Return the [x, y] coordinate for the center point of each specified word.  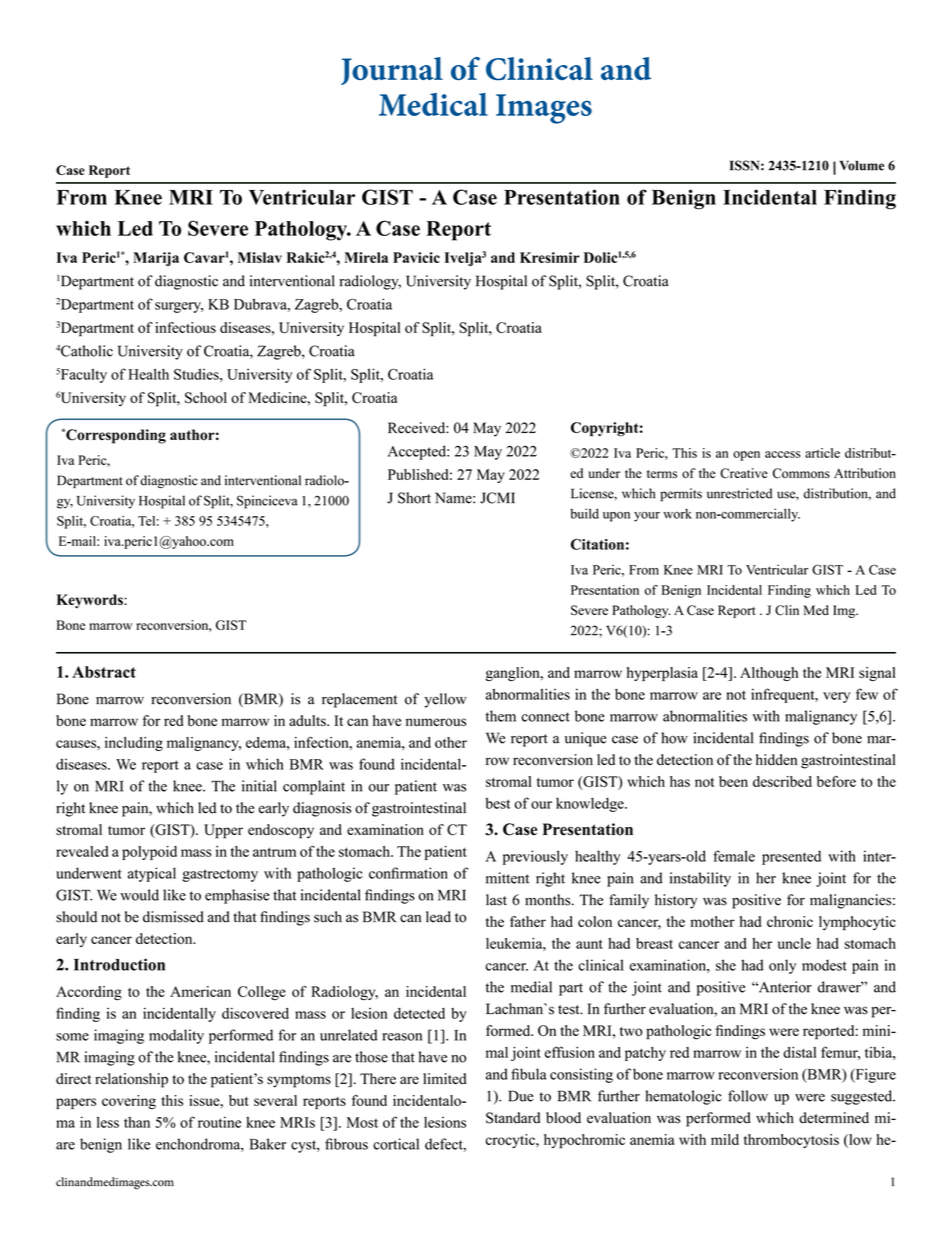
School [206, 398]
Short [414, 498]
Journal [392, 71]
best [497, 803]
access [782, 454]
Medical [433, 104]
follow [748, 1096]
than [137, 1122]
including [134, 744]
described [782, 781]
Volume [862, 165]
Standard [513, 1118]
